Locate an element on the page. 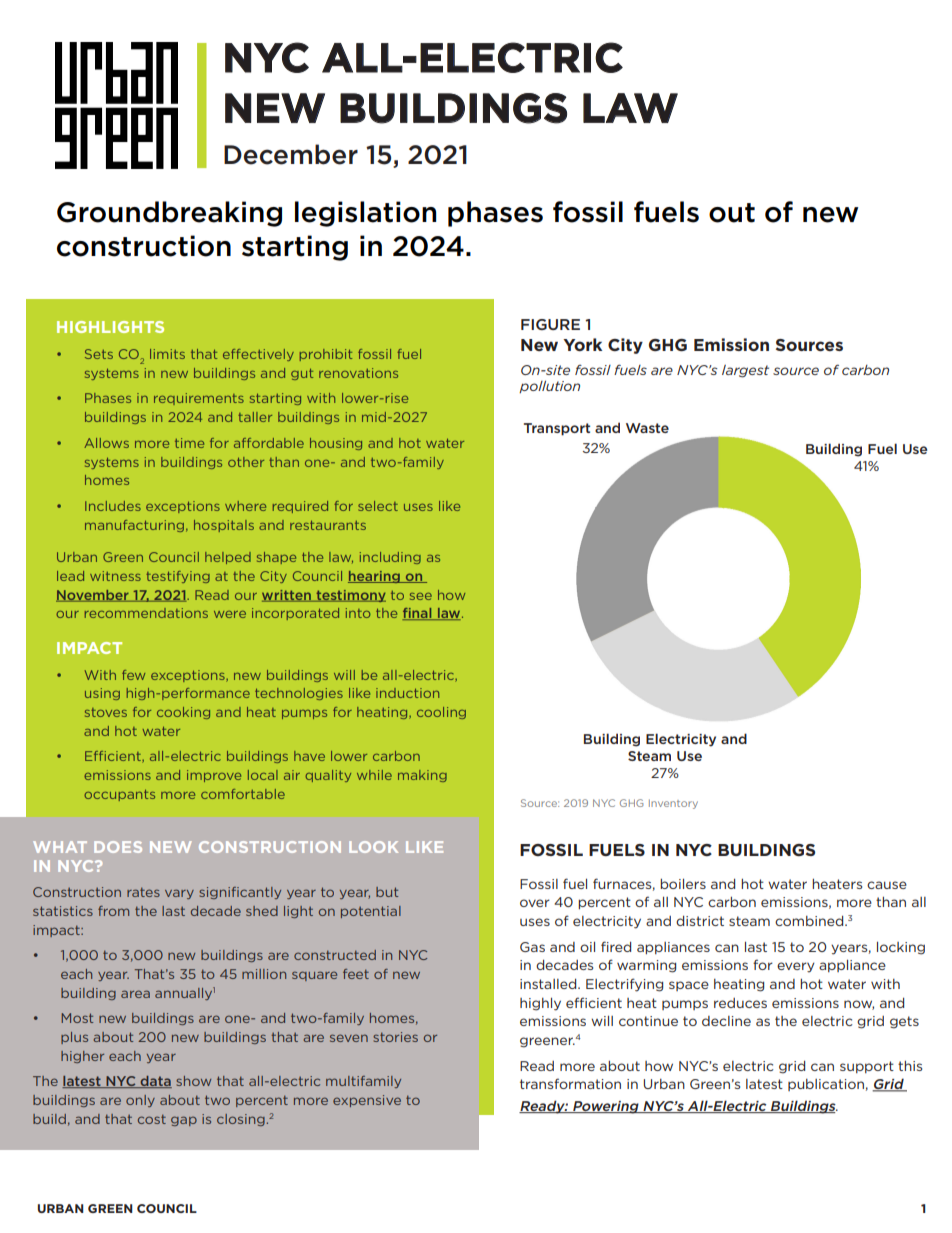  data is located at coordinates (155, 1082).
